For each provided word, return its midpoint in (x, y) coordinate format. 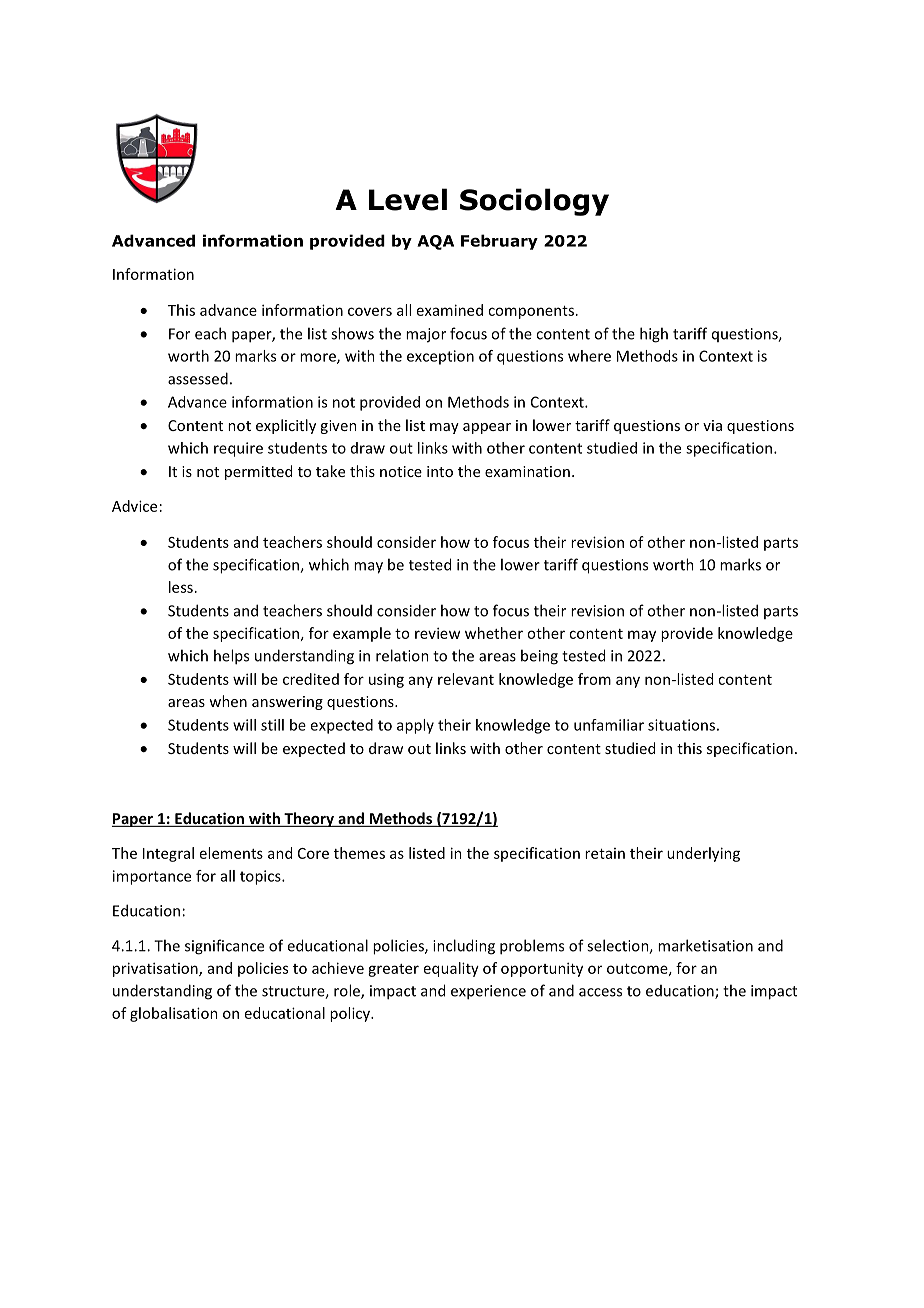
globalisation (174, 1014)
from (594, 679)
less (181, 587)
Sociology (534, 202)
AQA (435, 242)
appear (487, 428)
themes (359, 853)
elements (231, 853)
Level (408, 199)
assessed (198, 378)
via (712, 425)
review (437, 633)
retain (605, 853)
